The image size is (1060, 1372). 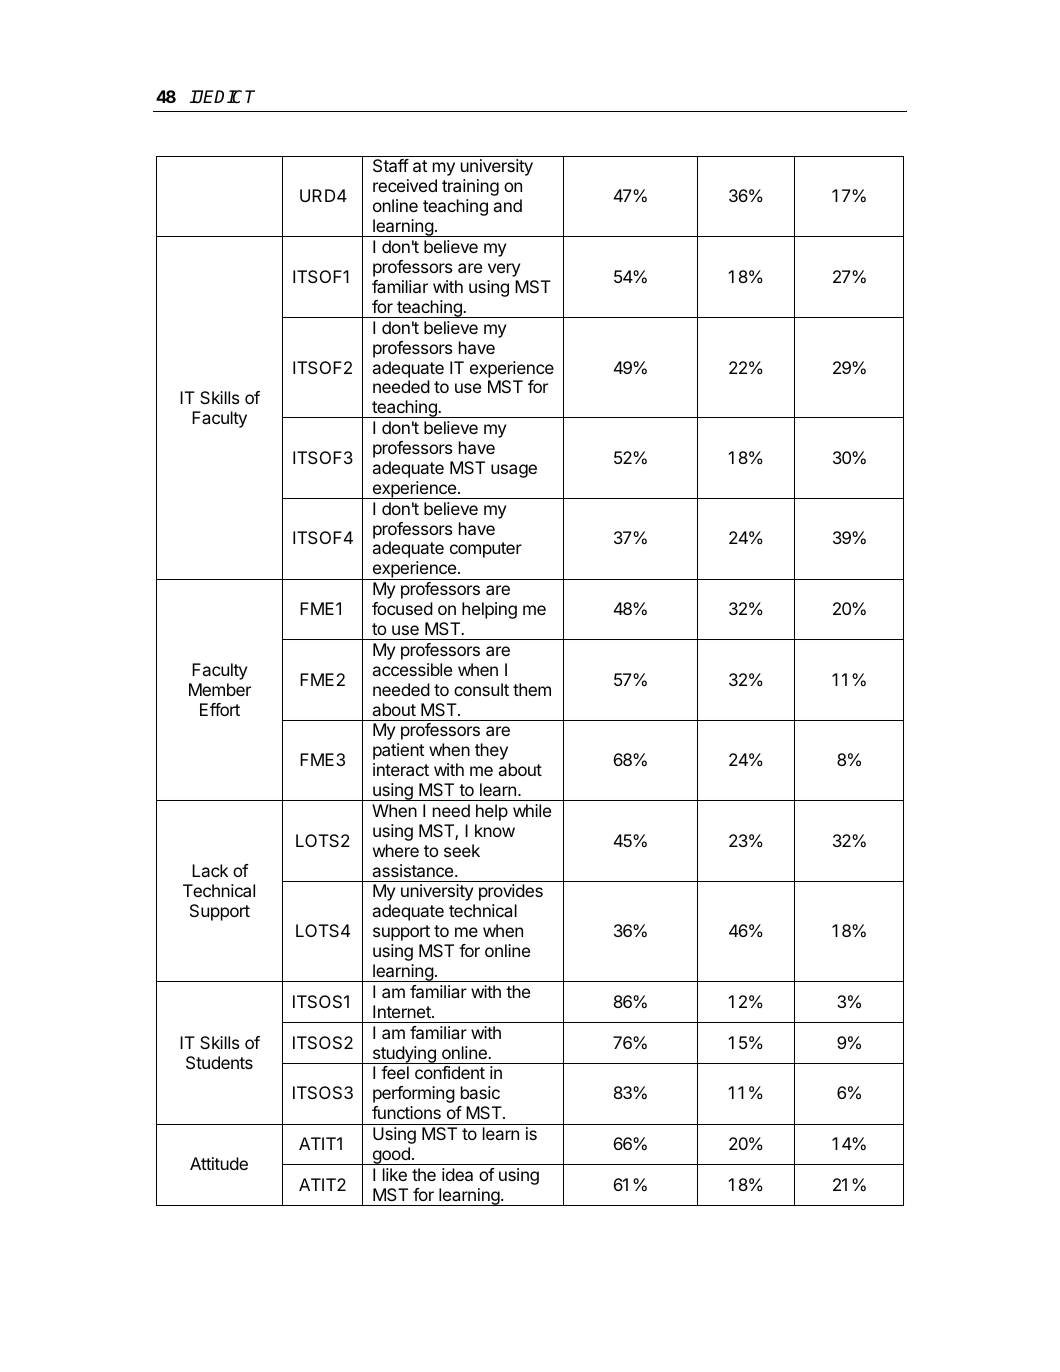 What do you see at coordinates (412, 669) in the screenshot?
I see `accessible` at bounding box center [412, 669].
